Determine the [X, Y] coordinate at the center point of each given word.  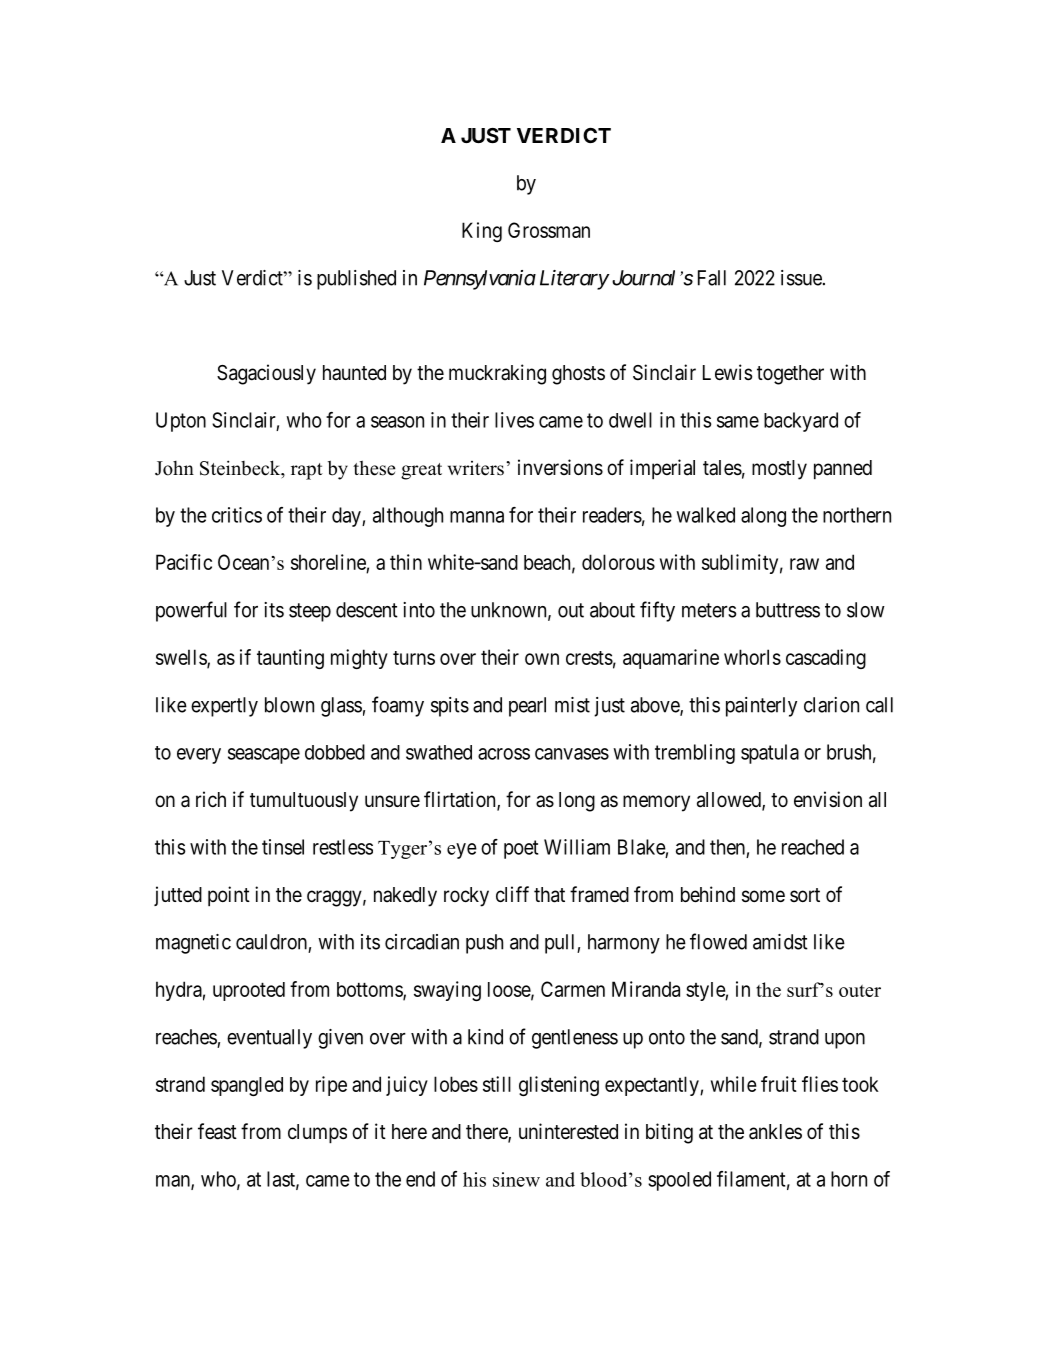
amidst [780, 942]
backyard [801, 422]
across [504, 754]
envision [828, 799]
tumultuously [304, 802]
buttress [788, 610]
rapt [307, 471]
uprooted [249, 991]
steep [310, 612]
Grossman [549, 230]
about [612, 610]
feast [217, 1131]
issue [801, 278]
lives [514, 420]
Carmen [573, 989]
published [356, 280]
